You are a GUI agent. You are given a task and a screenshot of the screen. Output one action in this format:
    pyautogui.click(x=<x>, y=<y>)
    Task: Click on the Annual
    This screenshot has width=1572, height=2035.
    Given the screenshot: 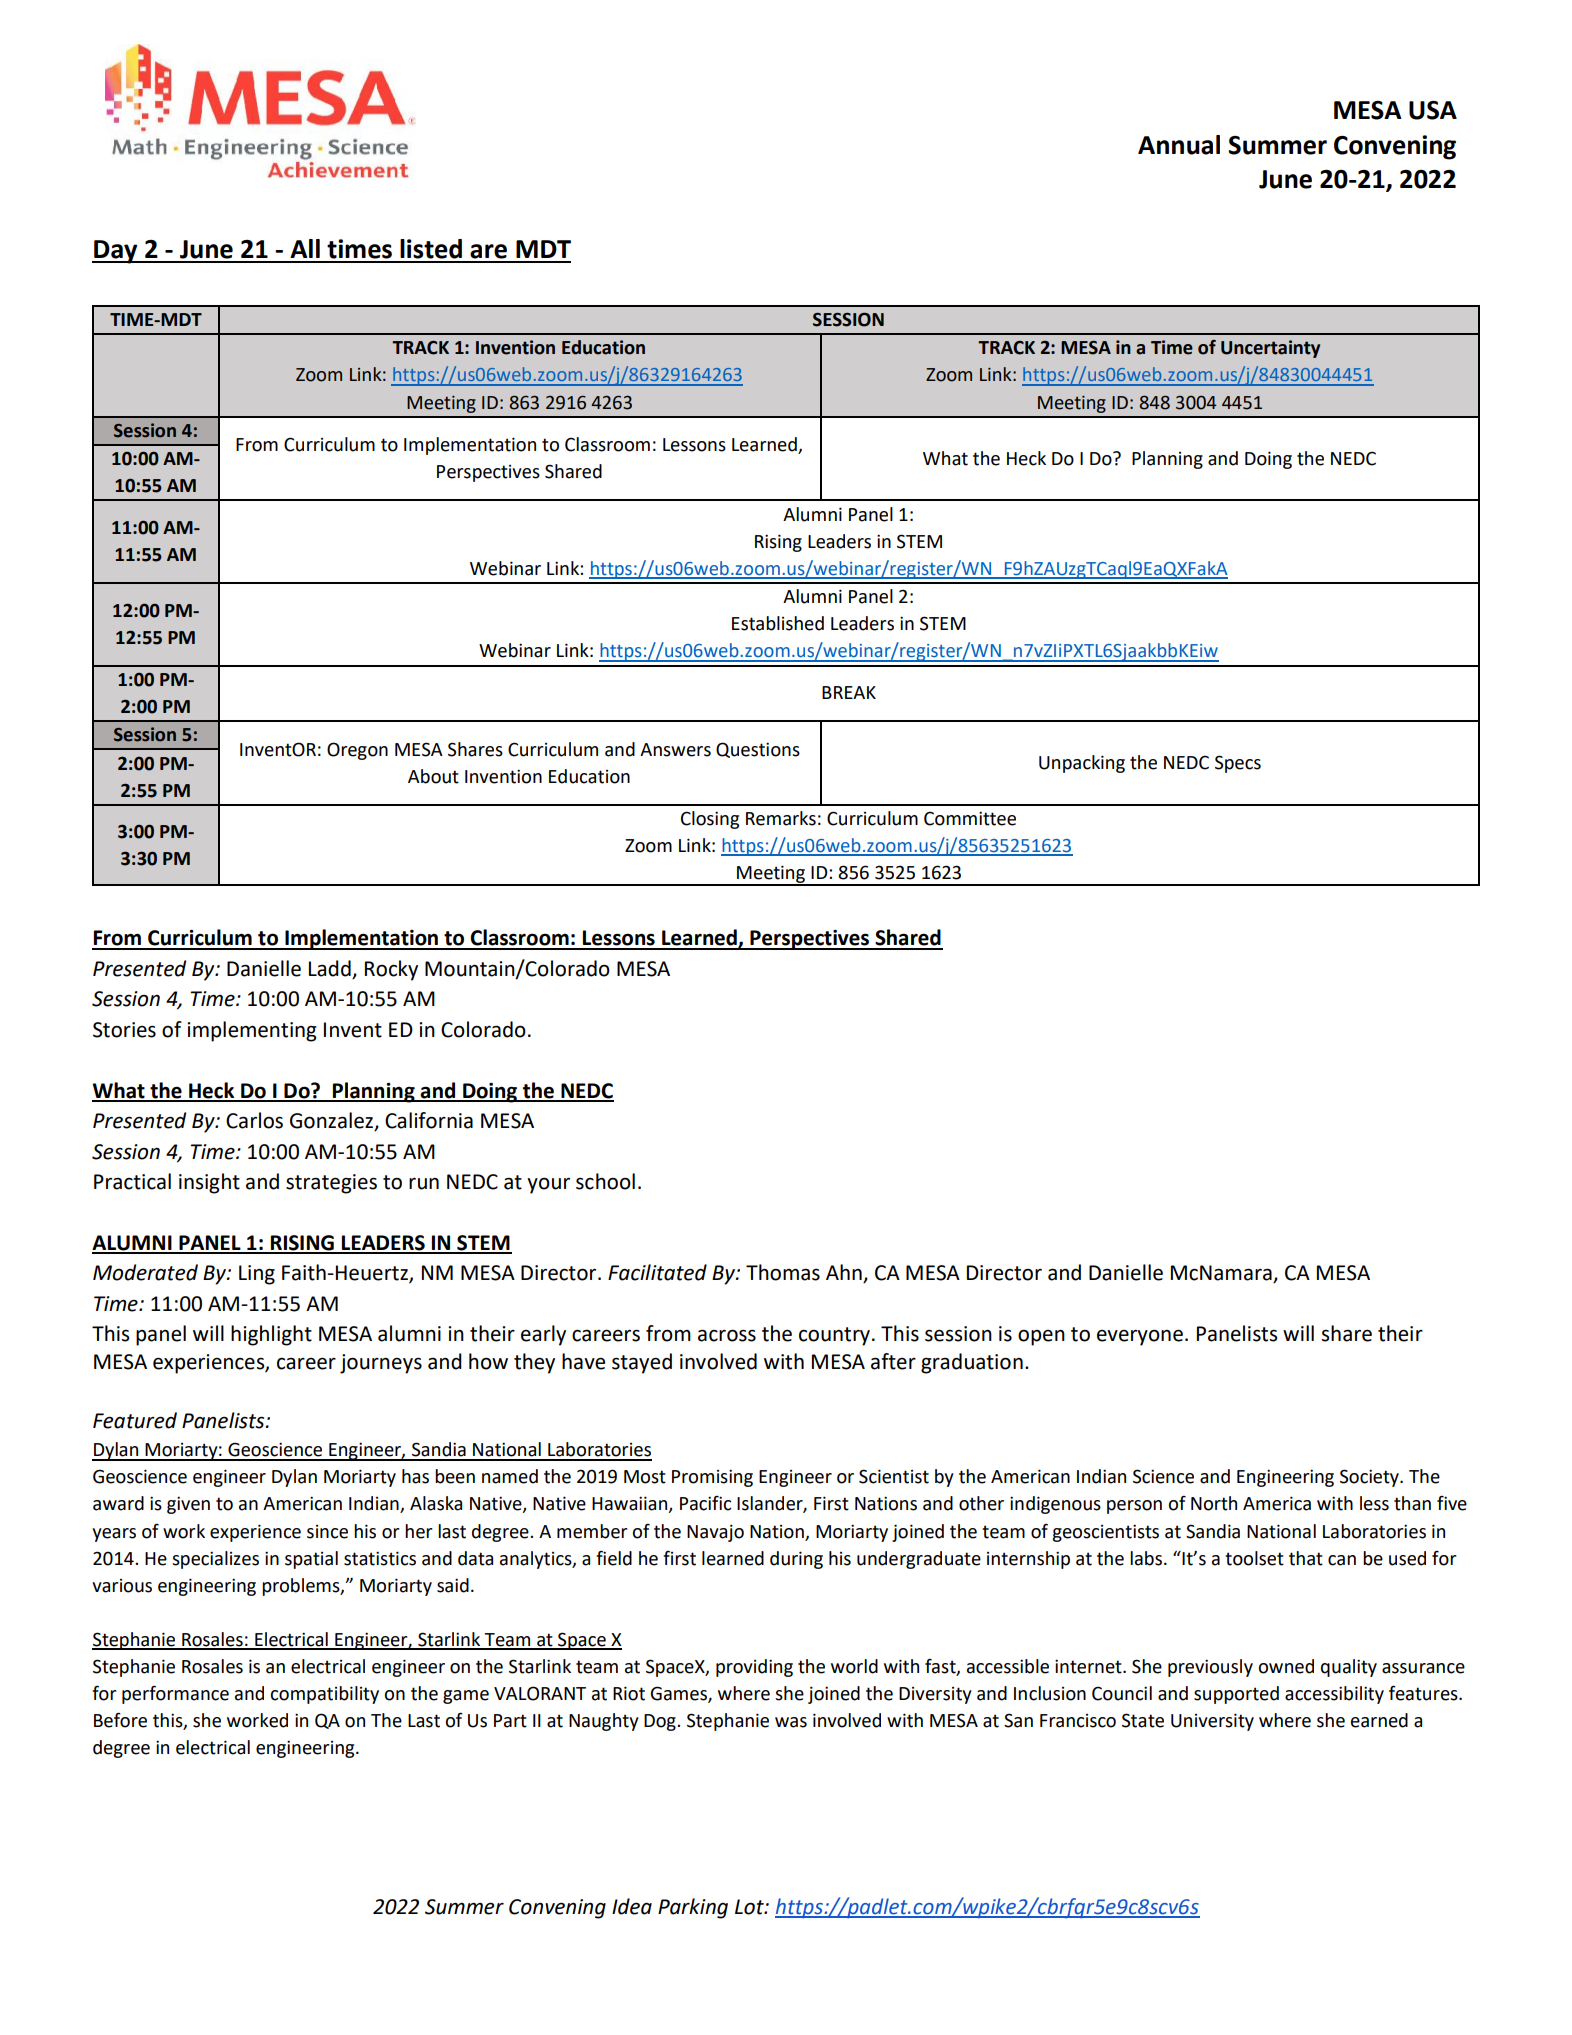 What is the action you would take?
    pyautogui.click(x=1179, y=145)
